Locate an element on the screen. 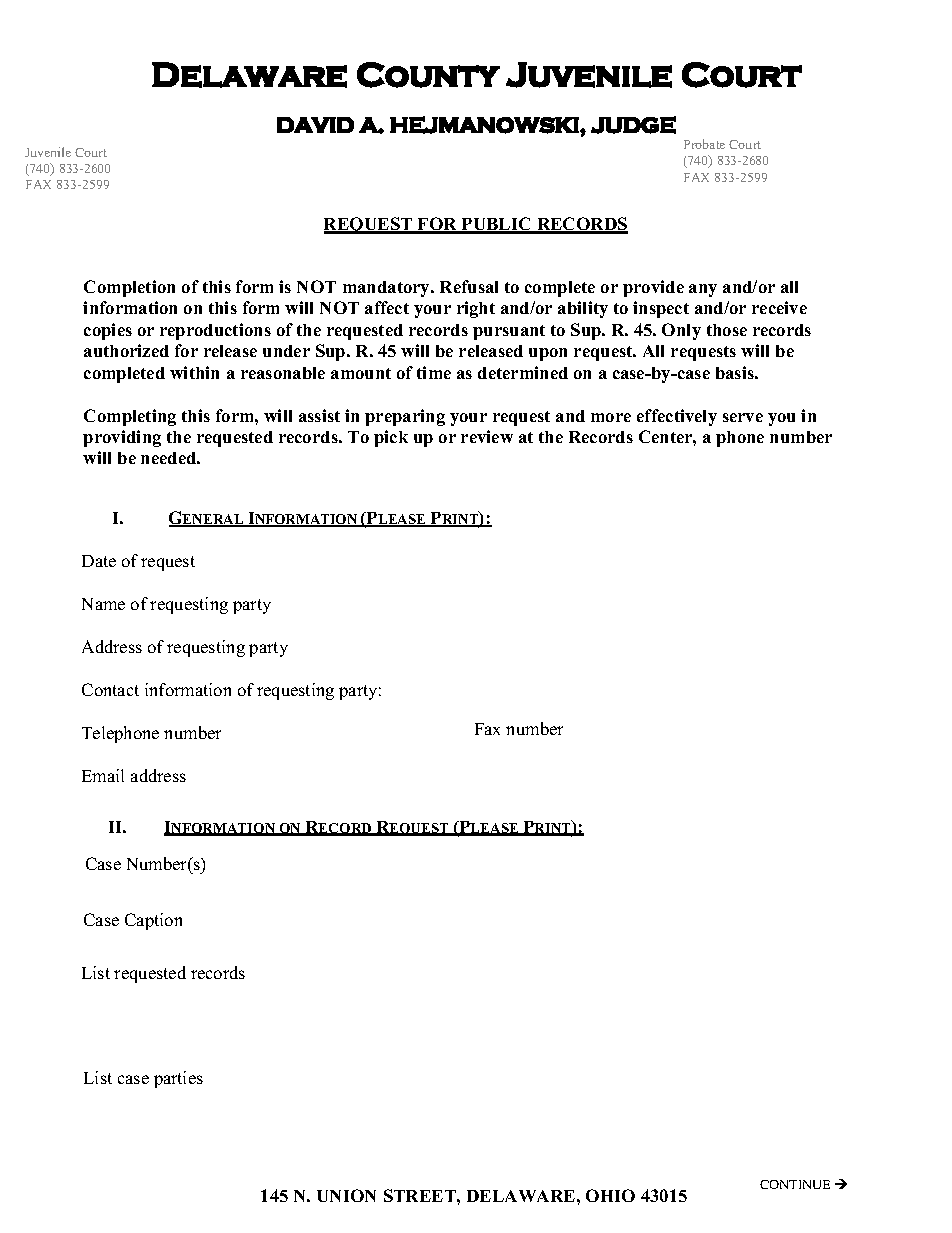  Caption is located at coordinates (153, 921).
